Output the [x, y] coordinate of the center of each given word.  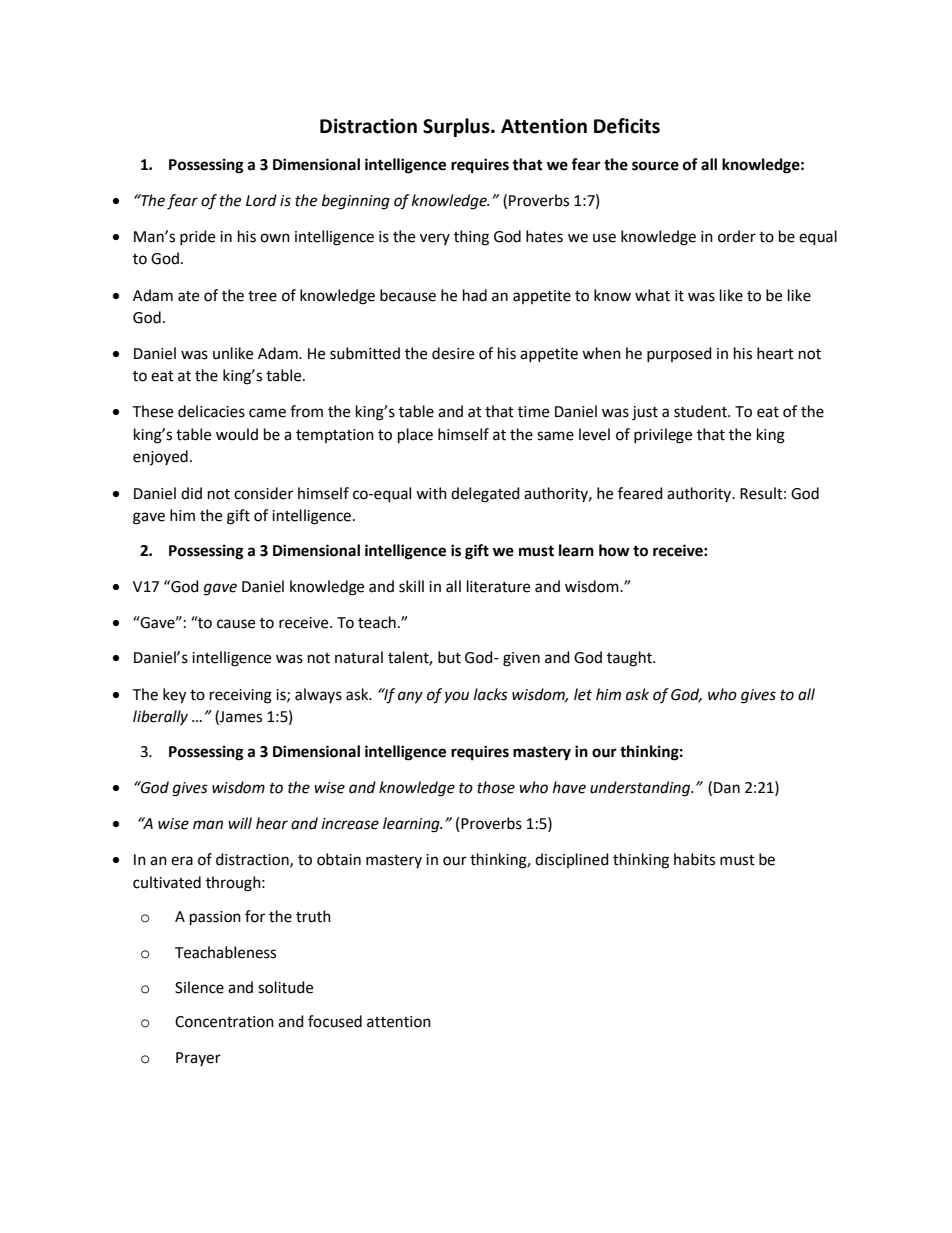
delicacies [211, 411]
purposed [679, 354]
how [614, 550]
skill [411, 586]
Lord [261, 200]
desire [453, 353]
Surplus [457, 127]
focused [335, 1021]
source [655, 166]
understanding [641, 789]
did [191, 493]
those [496, 787]
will [240, 823]
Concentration [224, 1022]
